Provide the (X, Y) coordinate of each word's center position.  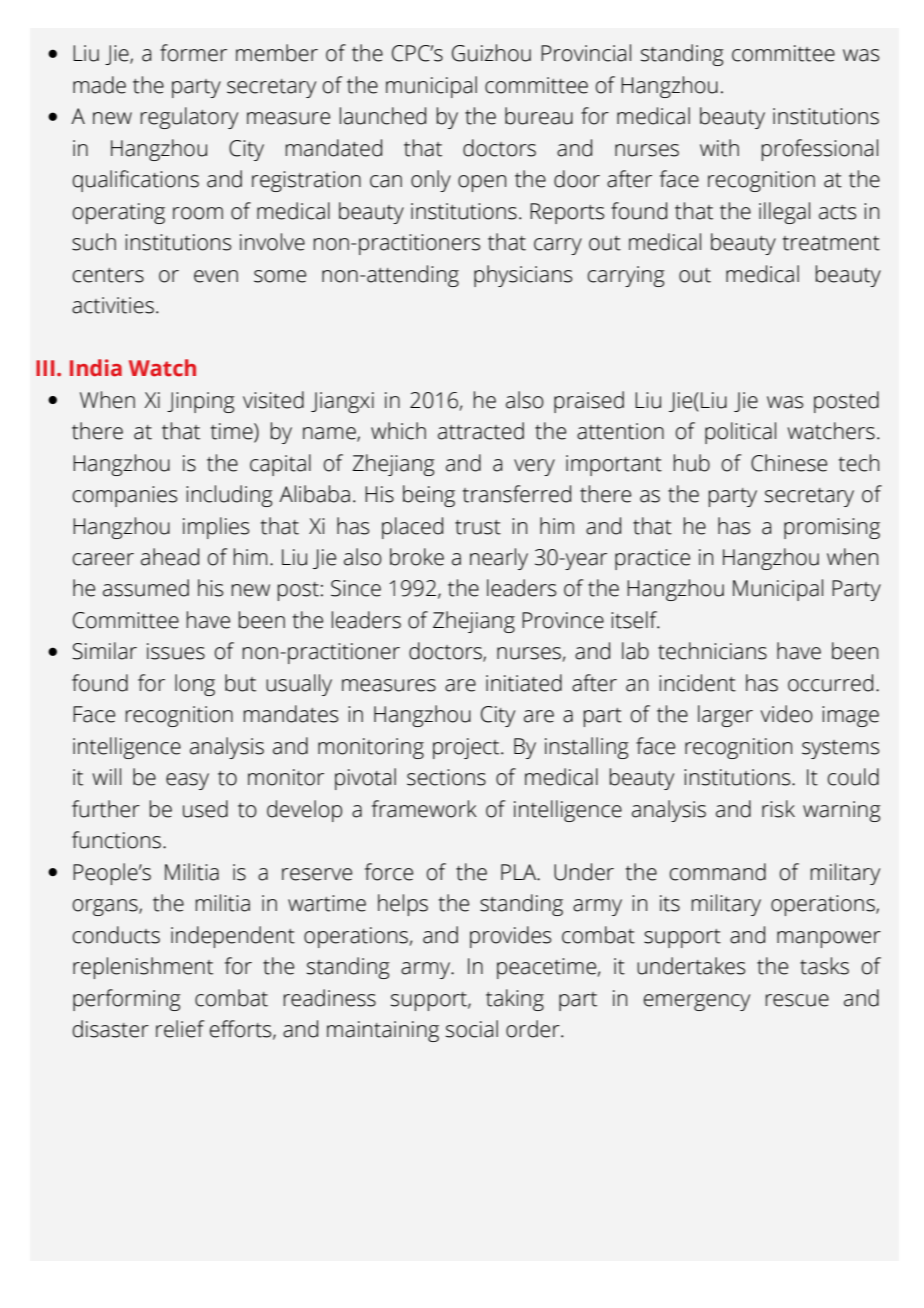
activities (113, 305)
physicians (523, 276)
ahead (170, 557)
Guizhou (491, 53)
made (99, 85)
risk (778, 809)
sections (446, 777)
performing (127, 1000)
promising (832, 528)
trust (478, 527)
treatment (831, 243)
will (107, 776)
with (719, 148)
